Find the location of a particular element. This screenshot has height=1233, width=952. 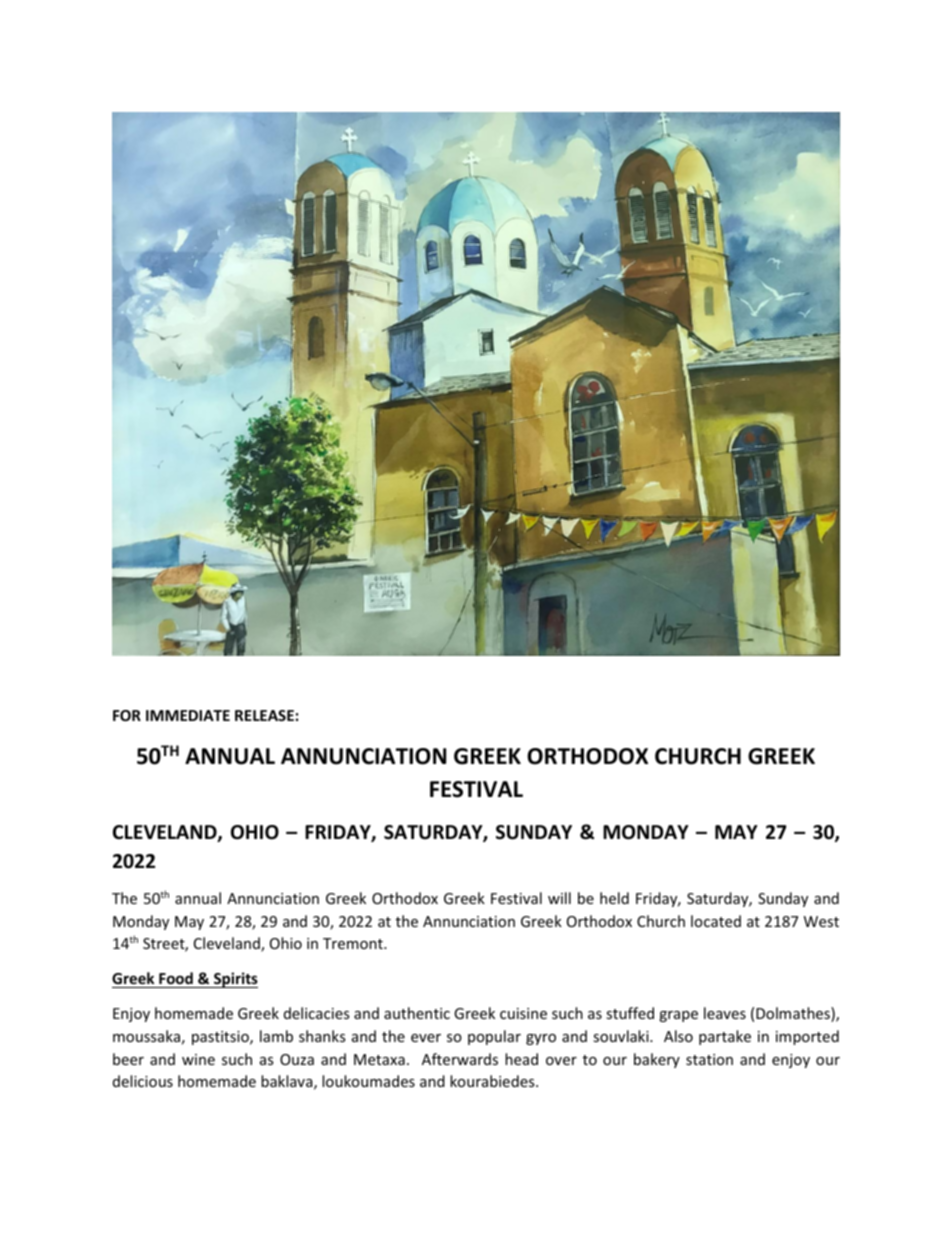

cuisine is located at coordinates (523, 1013).
